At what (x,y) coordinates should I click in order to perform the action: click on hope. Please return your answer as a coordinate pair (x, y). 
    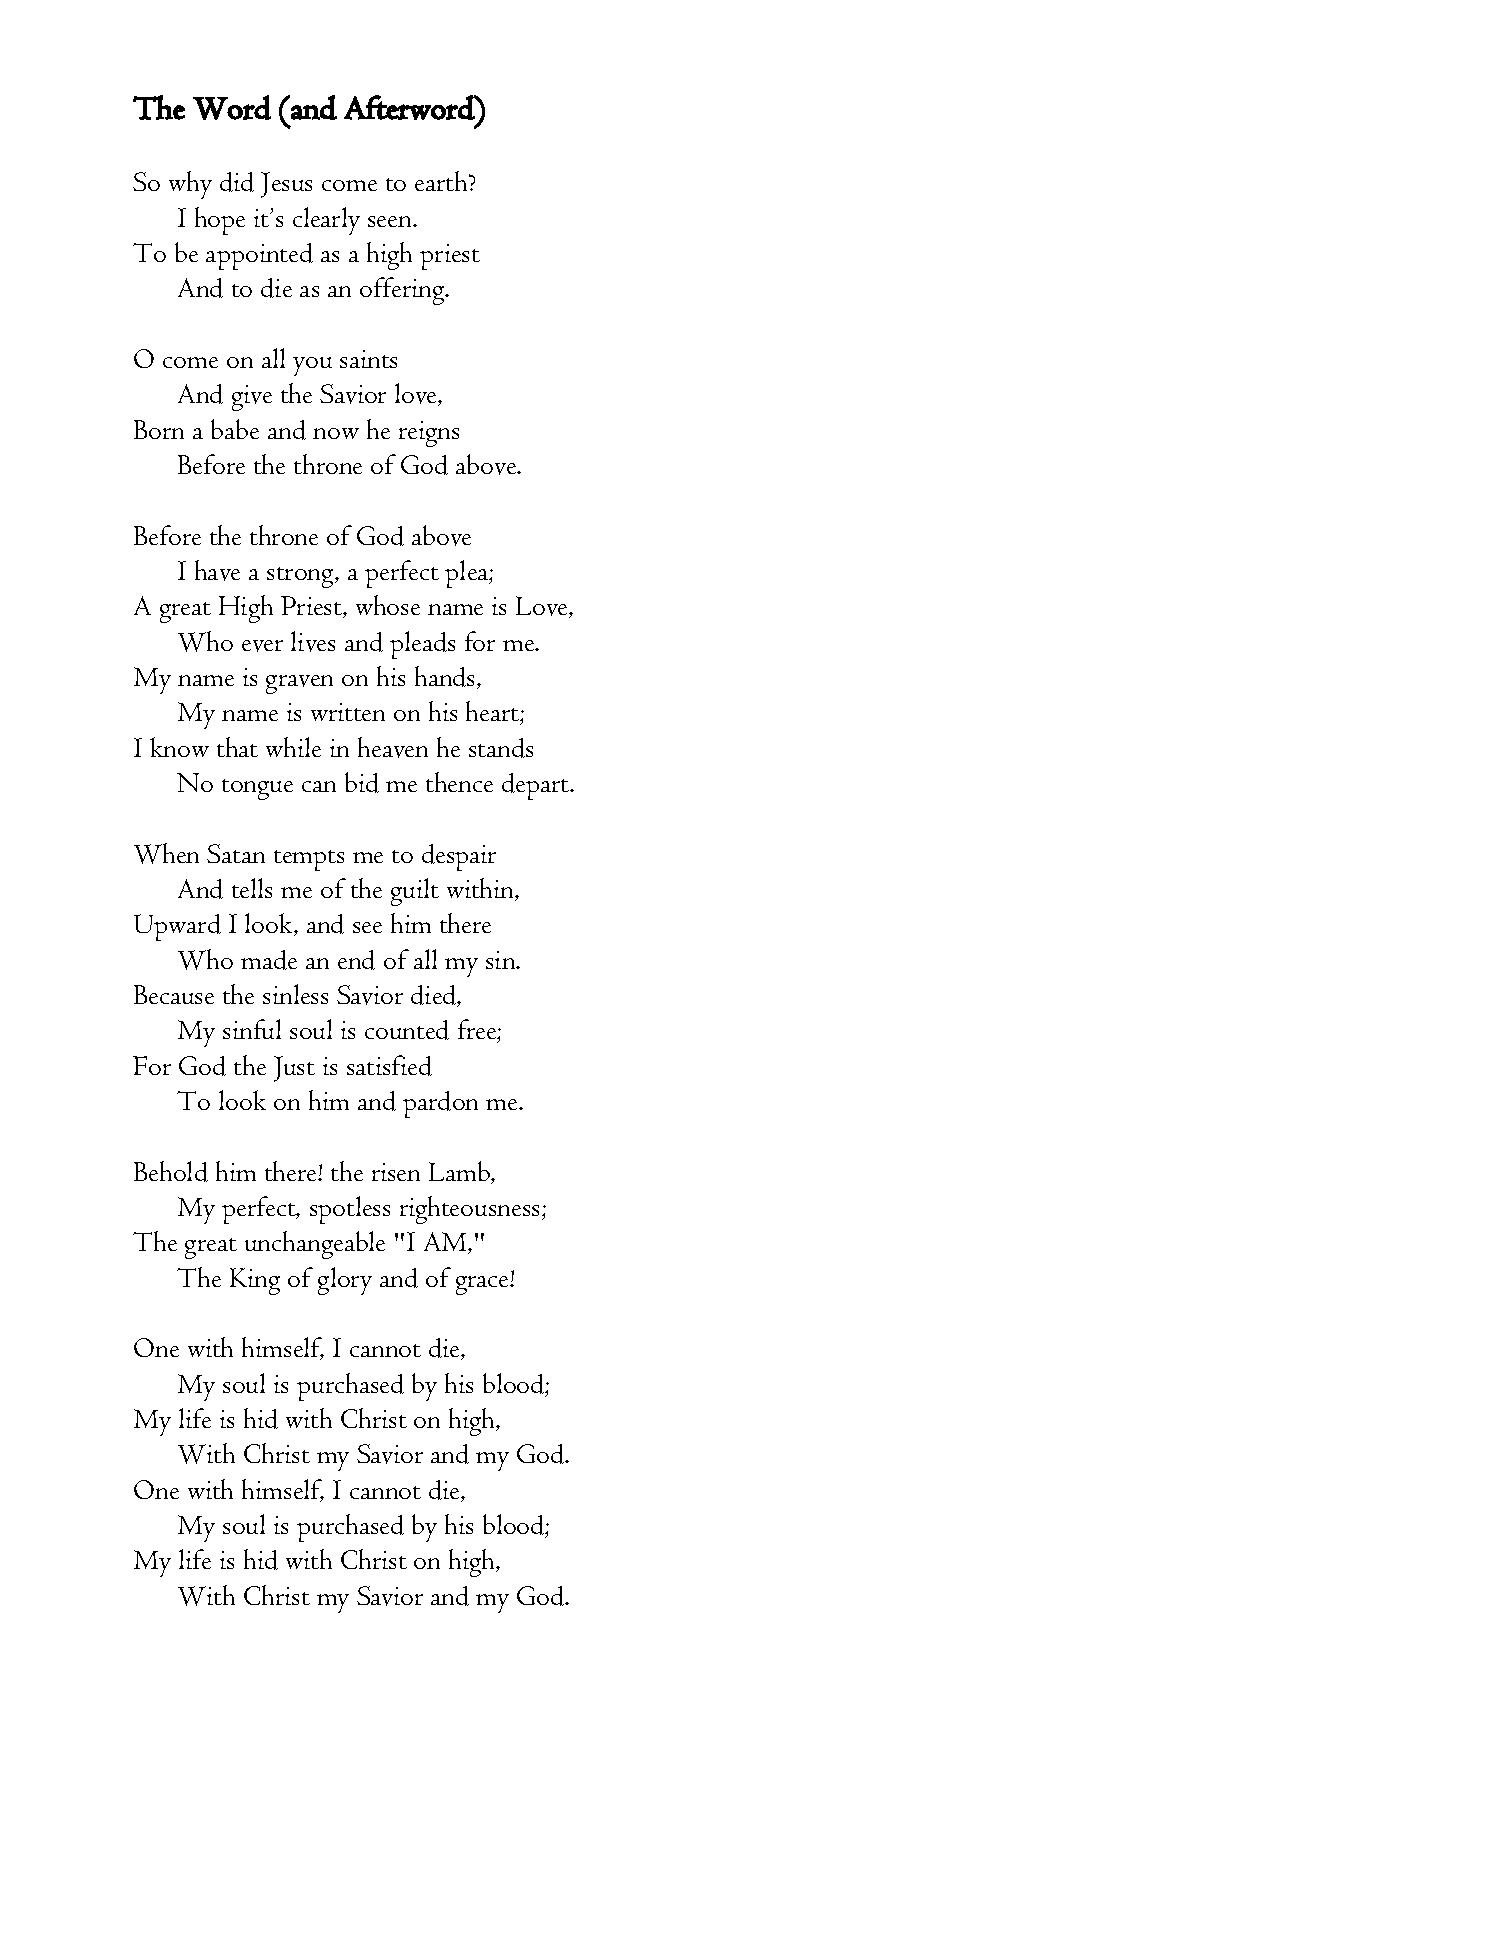
    Looking at the image, I should click on (220, 221).
